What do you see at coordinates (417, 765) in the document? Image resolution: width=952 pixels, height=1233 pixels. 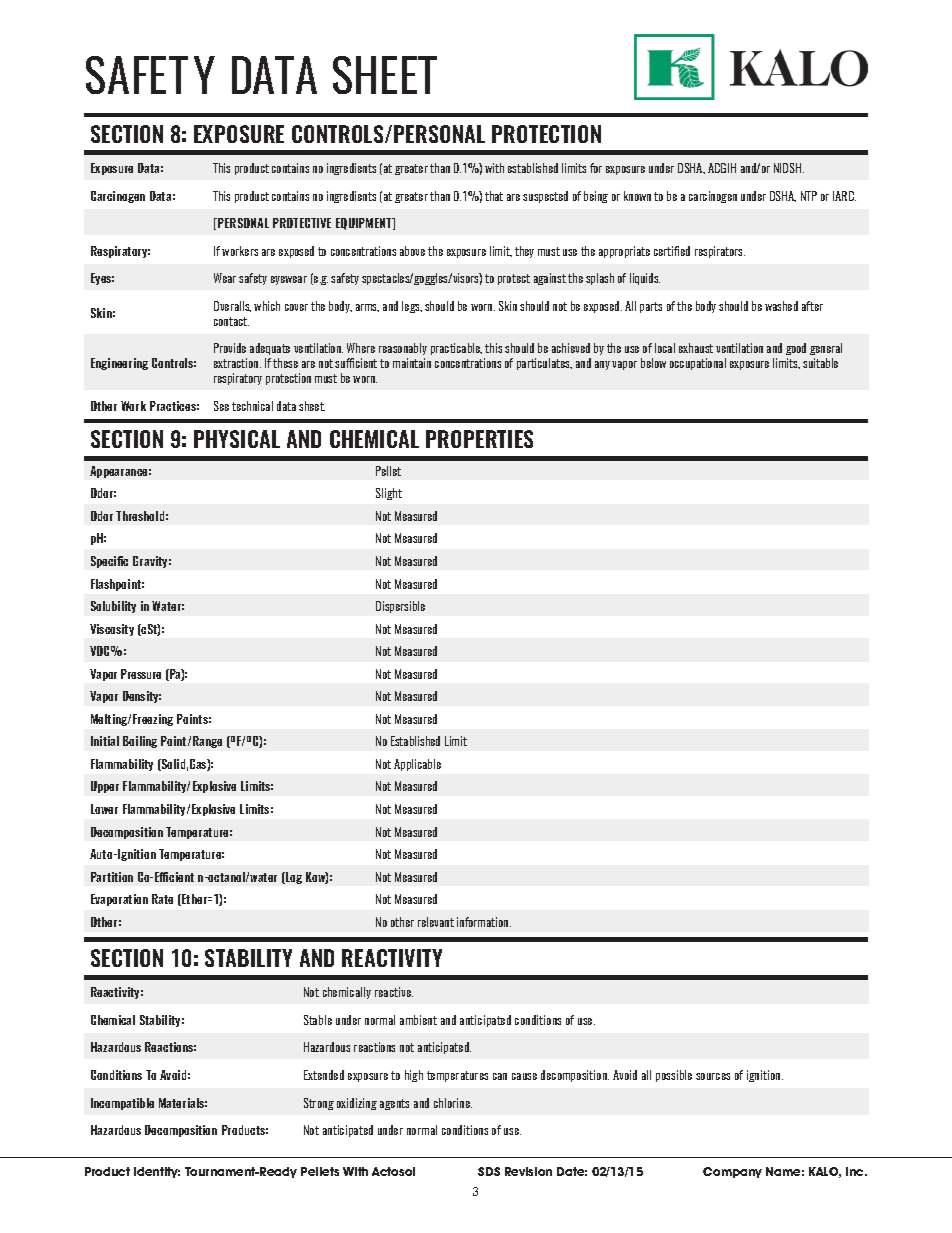 I see `Applicable` at bounding box center [417, 765].
